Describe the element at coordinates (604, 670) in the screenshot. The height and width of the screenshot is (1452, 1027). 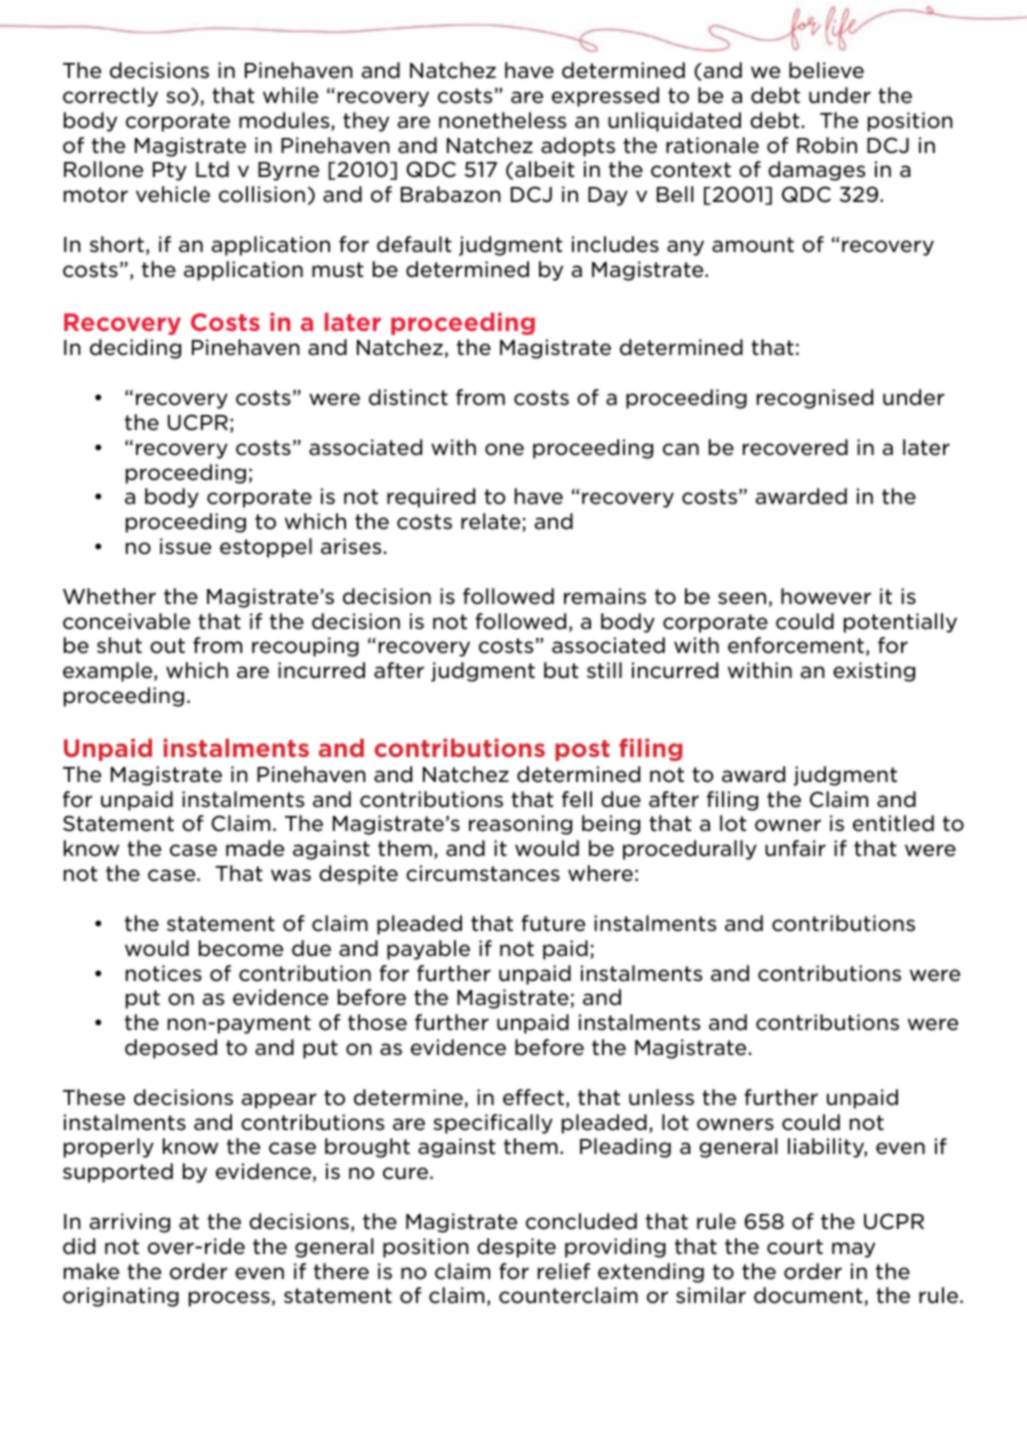
I see `still` at that location.
